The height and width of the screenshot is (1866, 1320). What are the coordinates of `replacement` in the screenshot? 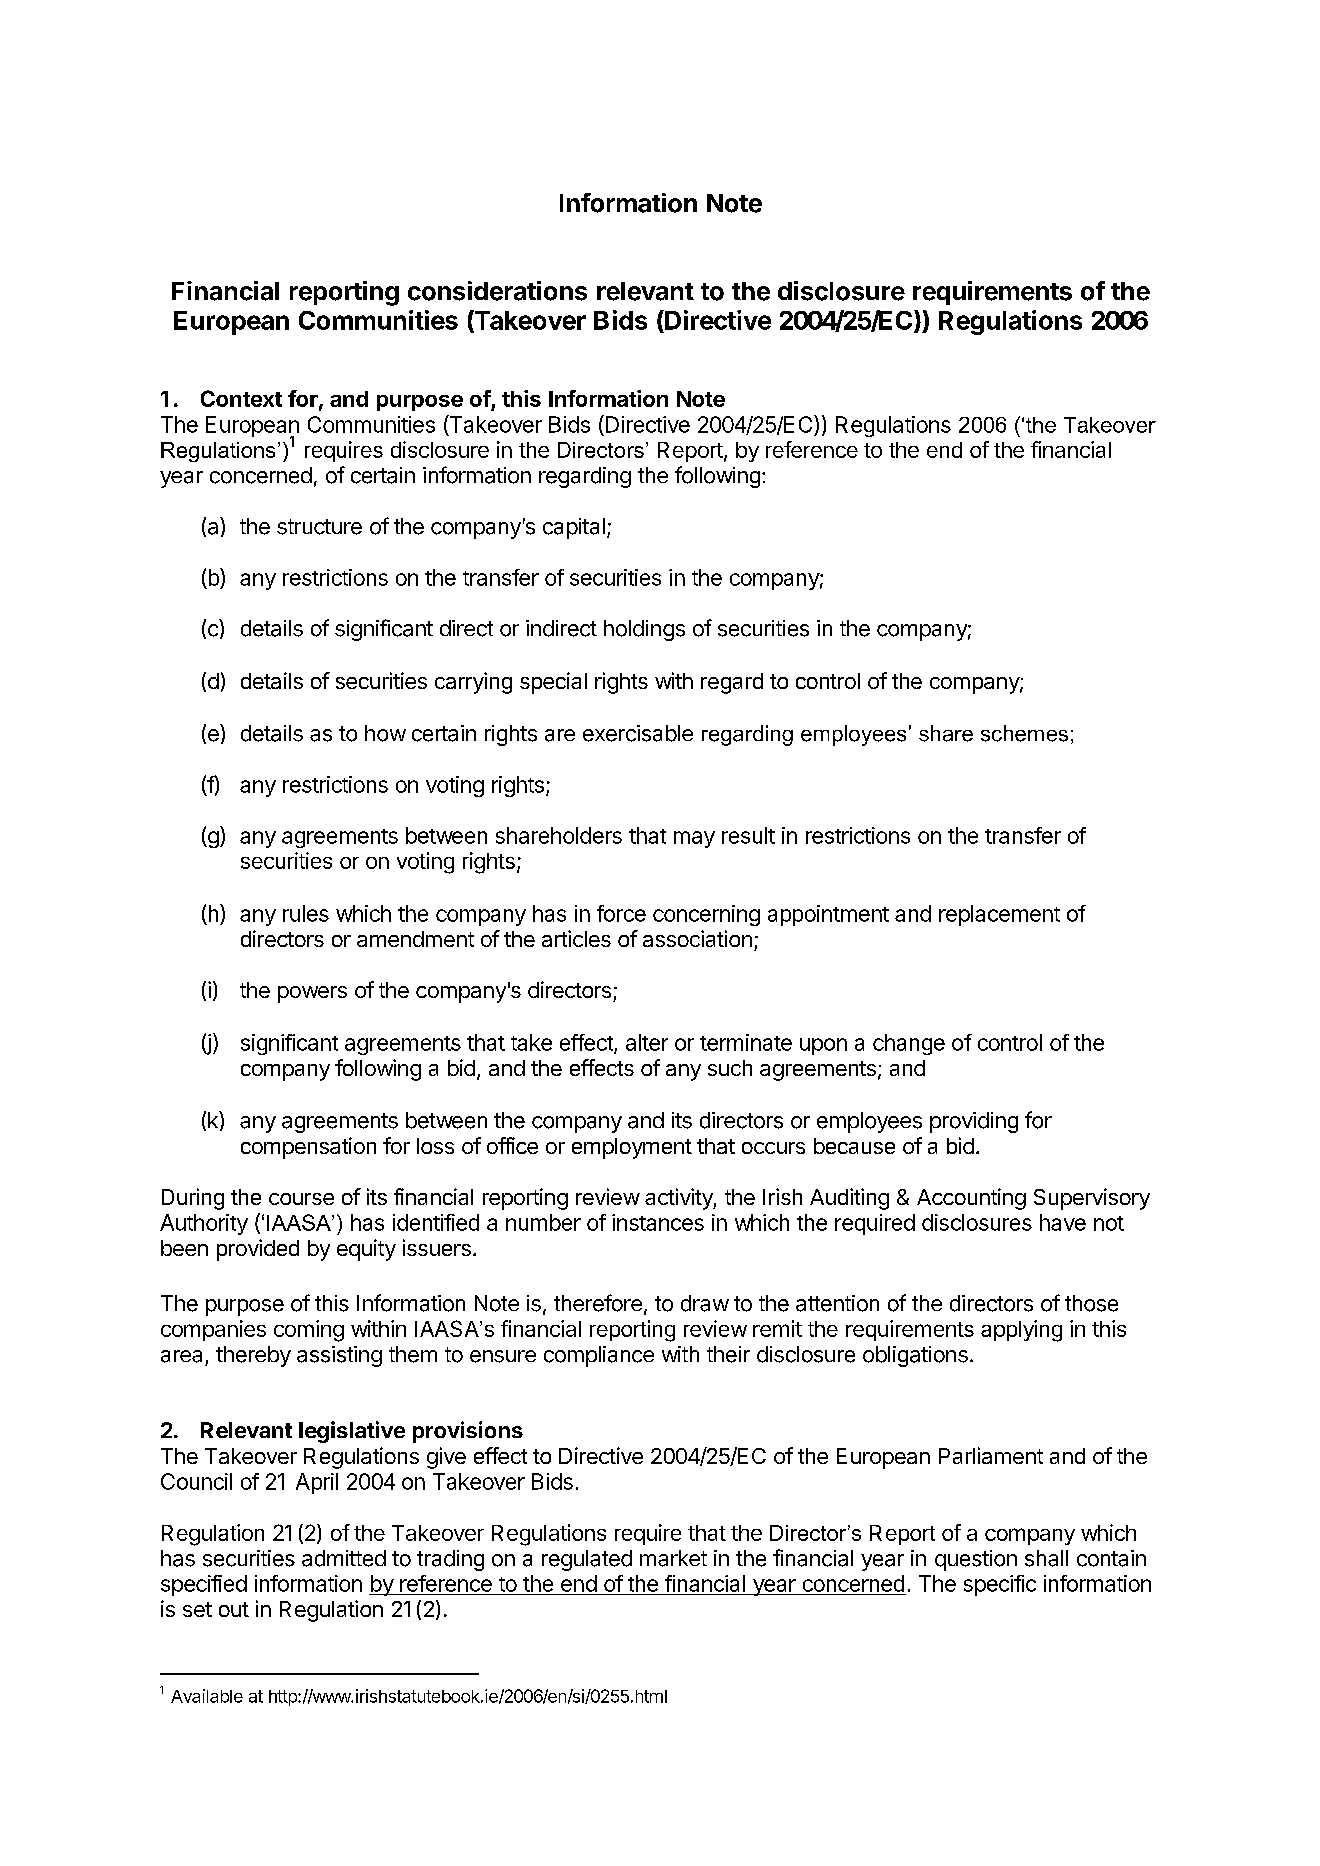 It's located at (999, 915).
